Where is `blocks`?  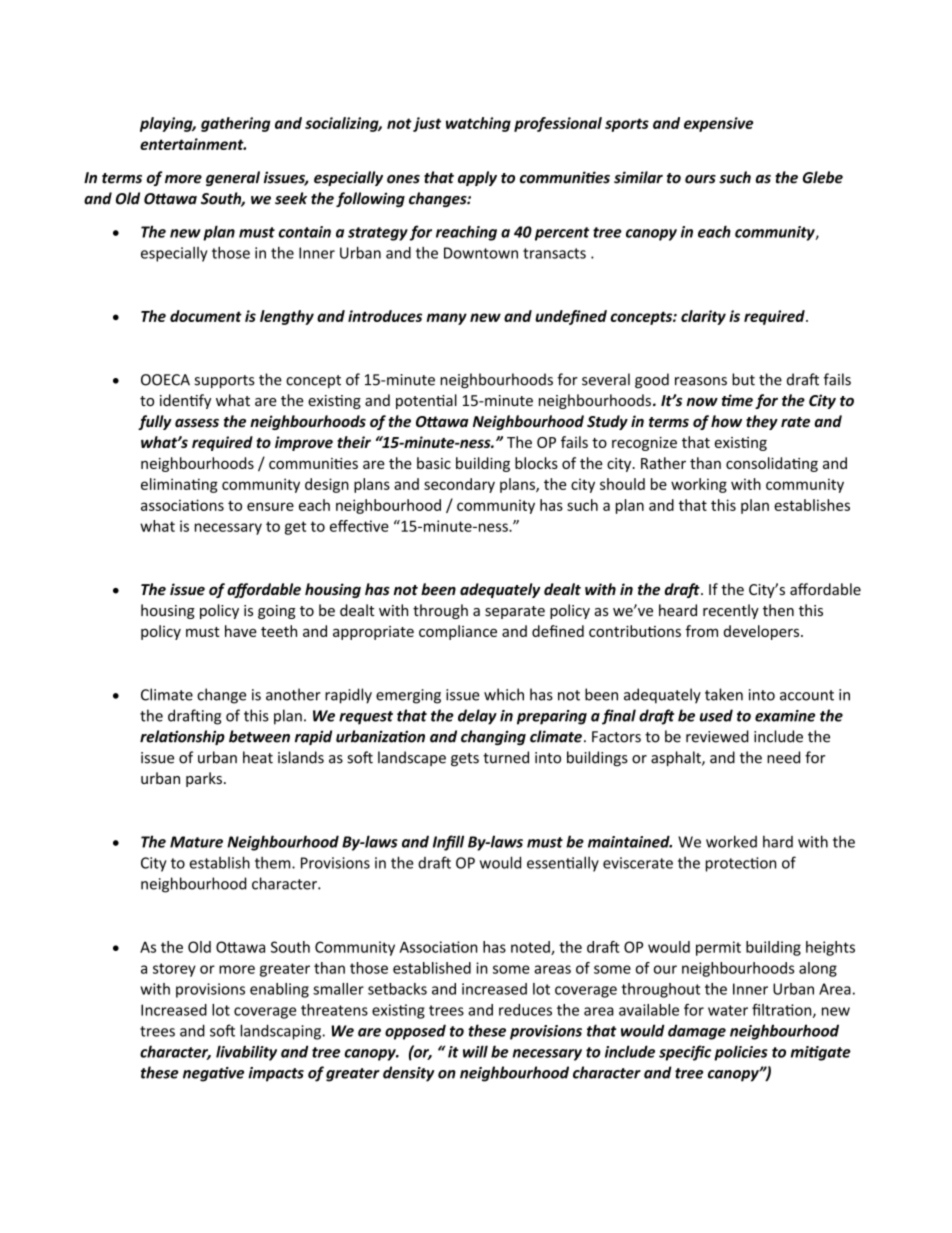 blocks is located at coordinates (536, 463).
